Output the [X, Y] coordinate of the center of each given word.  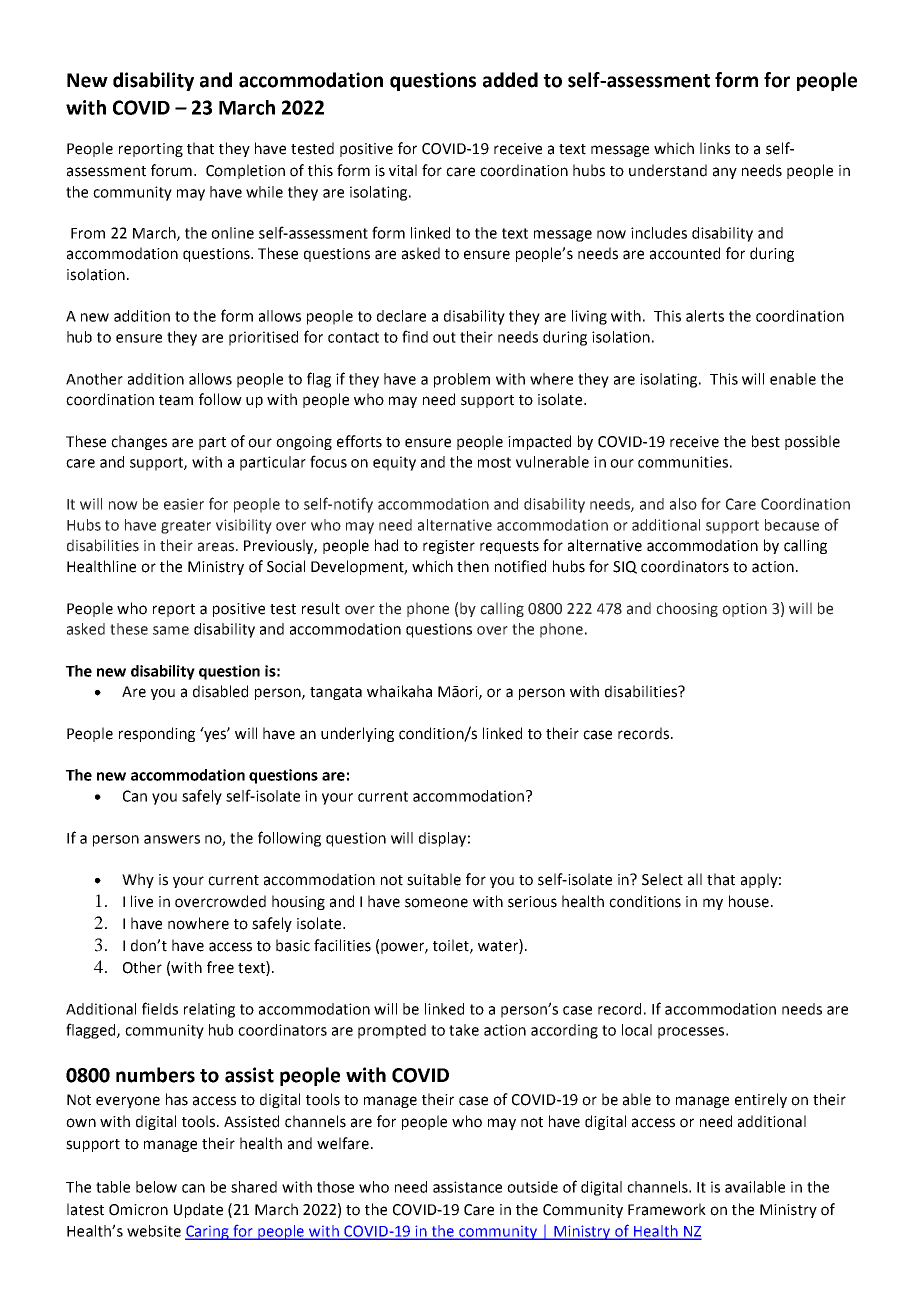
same [171, 630]
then [473, 566]
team [176, 400]
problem [462, 380]
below [156, 1187]
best [766, 441]
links [715, 148]
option [744, 610]
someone [436, 903]
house [749, 901]
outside [532, 1187]
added [510, 80]
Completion [245, 171]
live [142, 901]
